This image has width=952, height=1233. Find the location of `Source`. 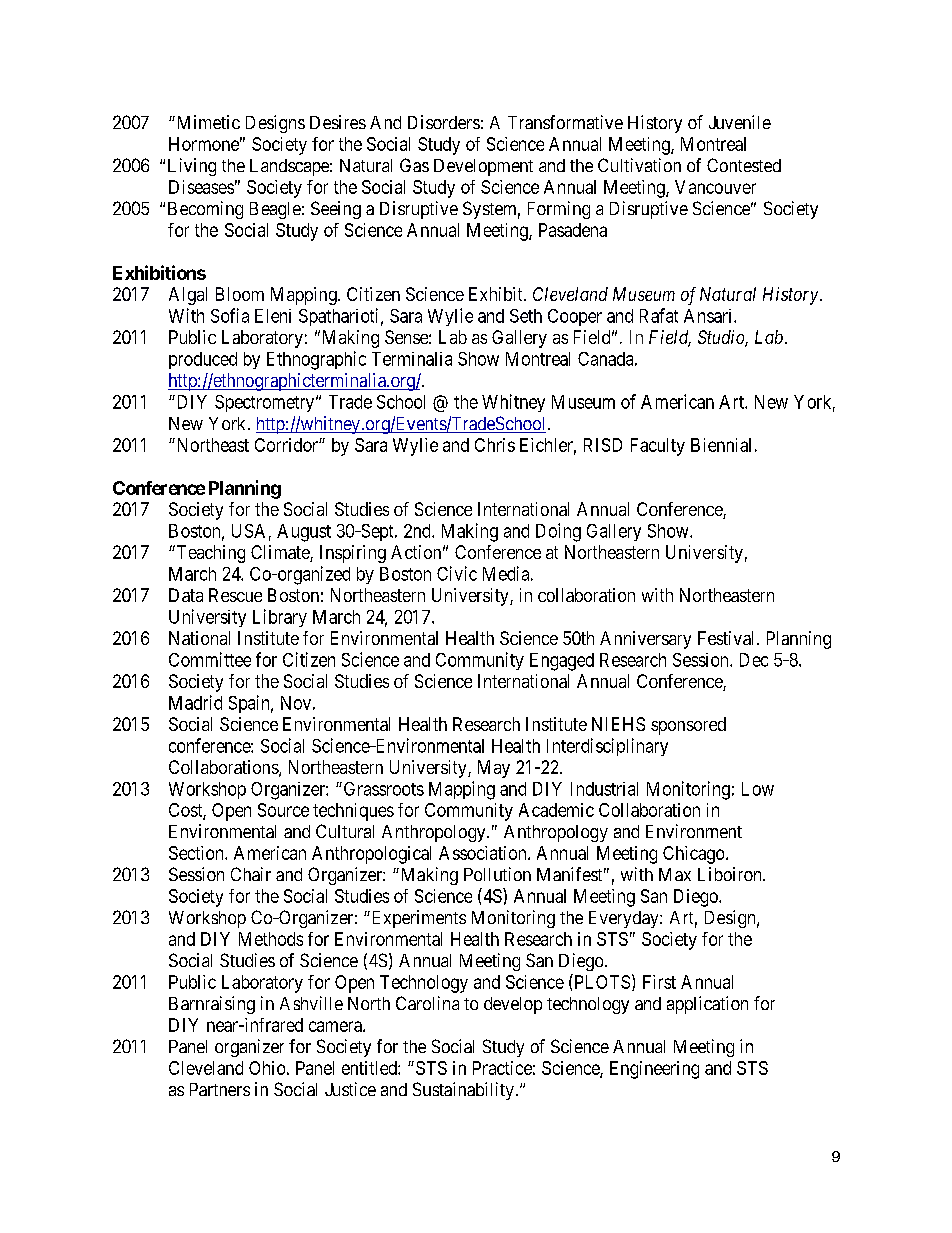

Source is located at coordinates (283, 810).
